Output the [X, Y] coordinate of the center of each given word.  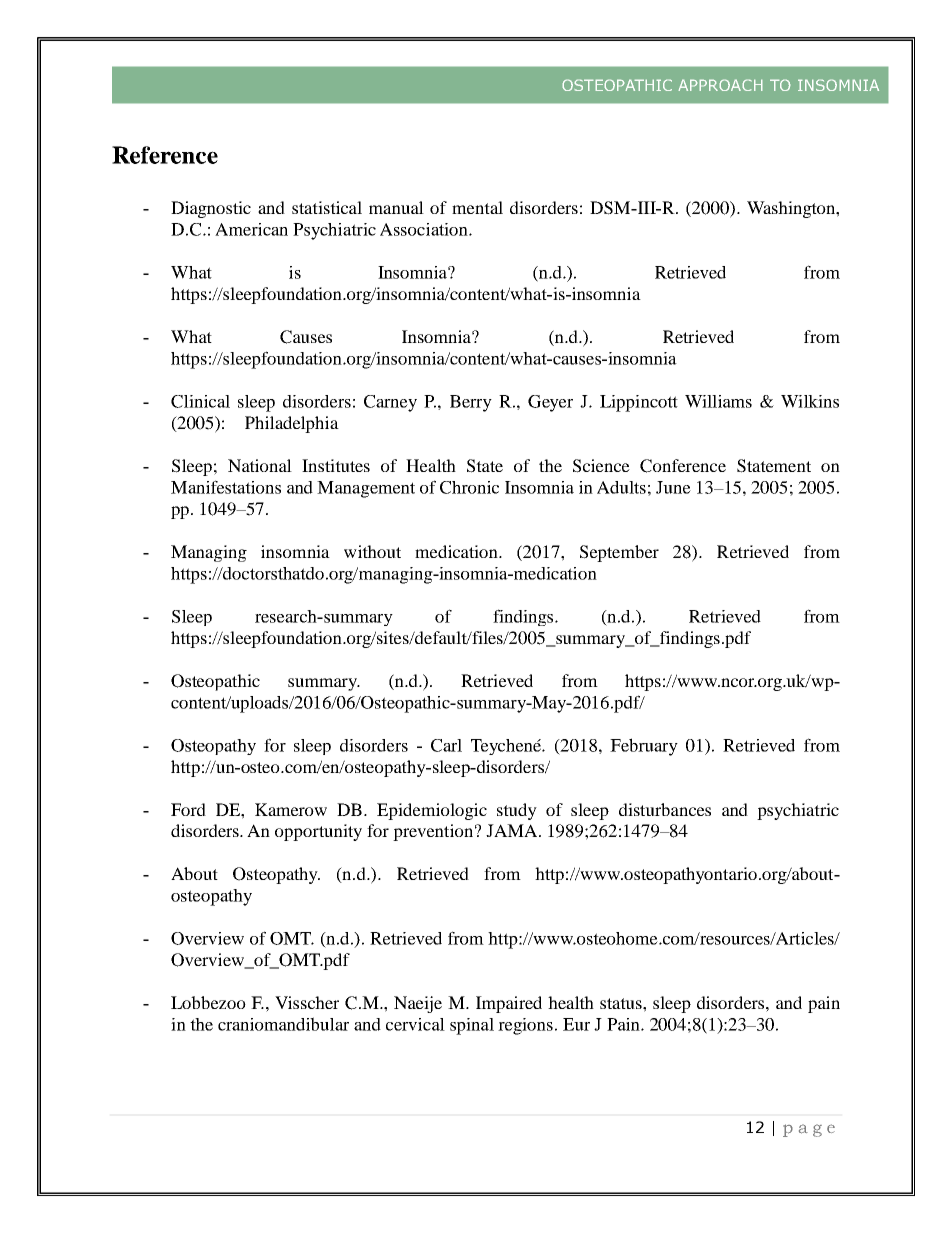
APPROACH [720, 85]
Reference [165, 155]
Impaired [509, 1004]
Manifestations [226, 487]
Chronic [469, 487]
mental [477, 207]
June [673, 487]
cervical [415, 1024]
